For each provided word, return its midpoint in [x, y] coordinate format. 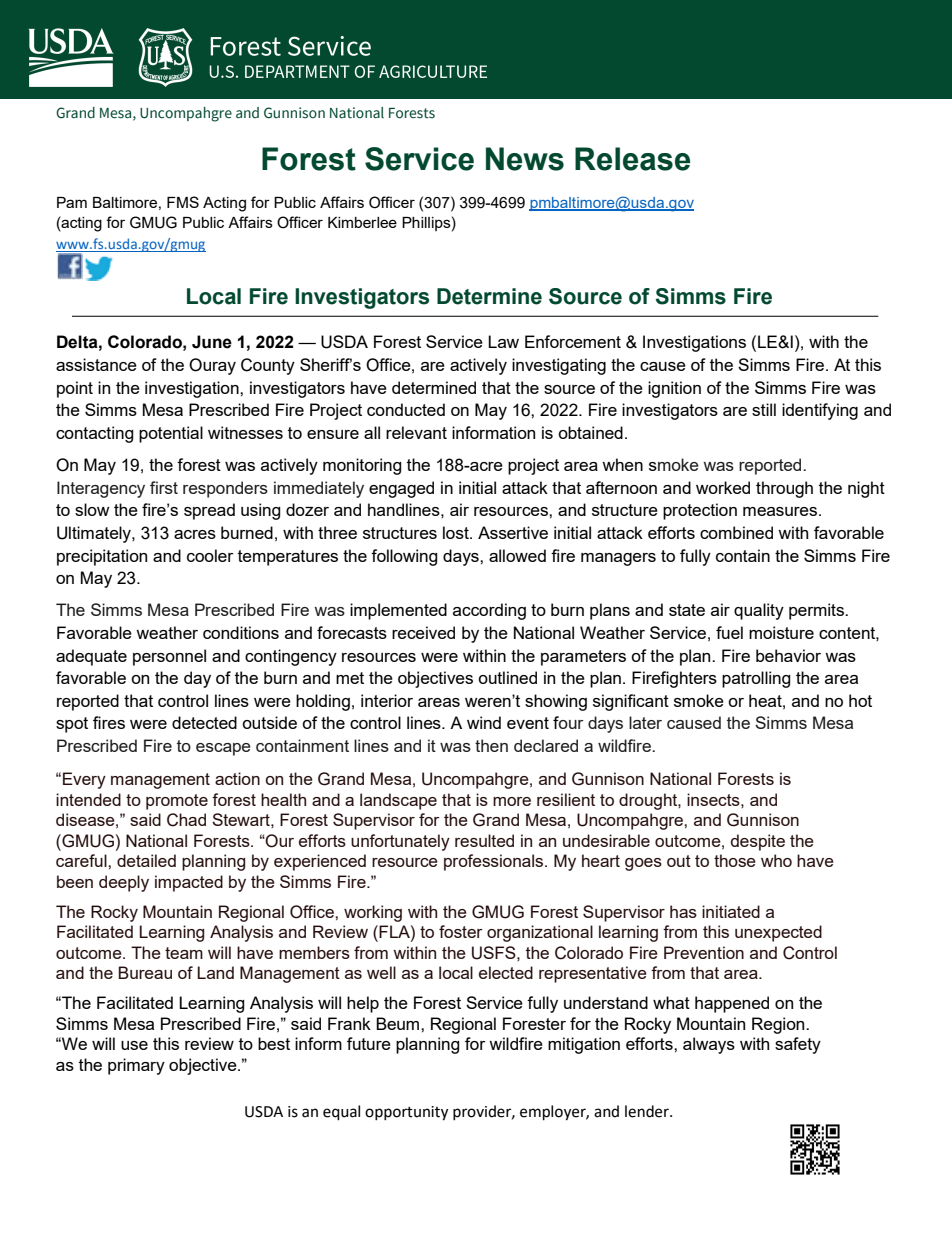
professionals [495, 862]
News [525, 159]
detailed [146, 860]
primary [136, 1066]
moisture [781, 632]
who [776, 860]
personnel [169, 657]
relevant [416, 432]
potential [171, 434]
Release [632, 159]
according [489, 611]
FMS [183, 202]
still [764, 409]
